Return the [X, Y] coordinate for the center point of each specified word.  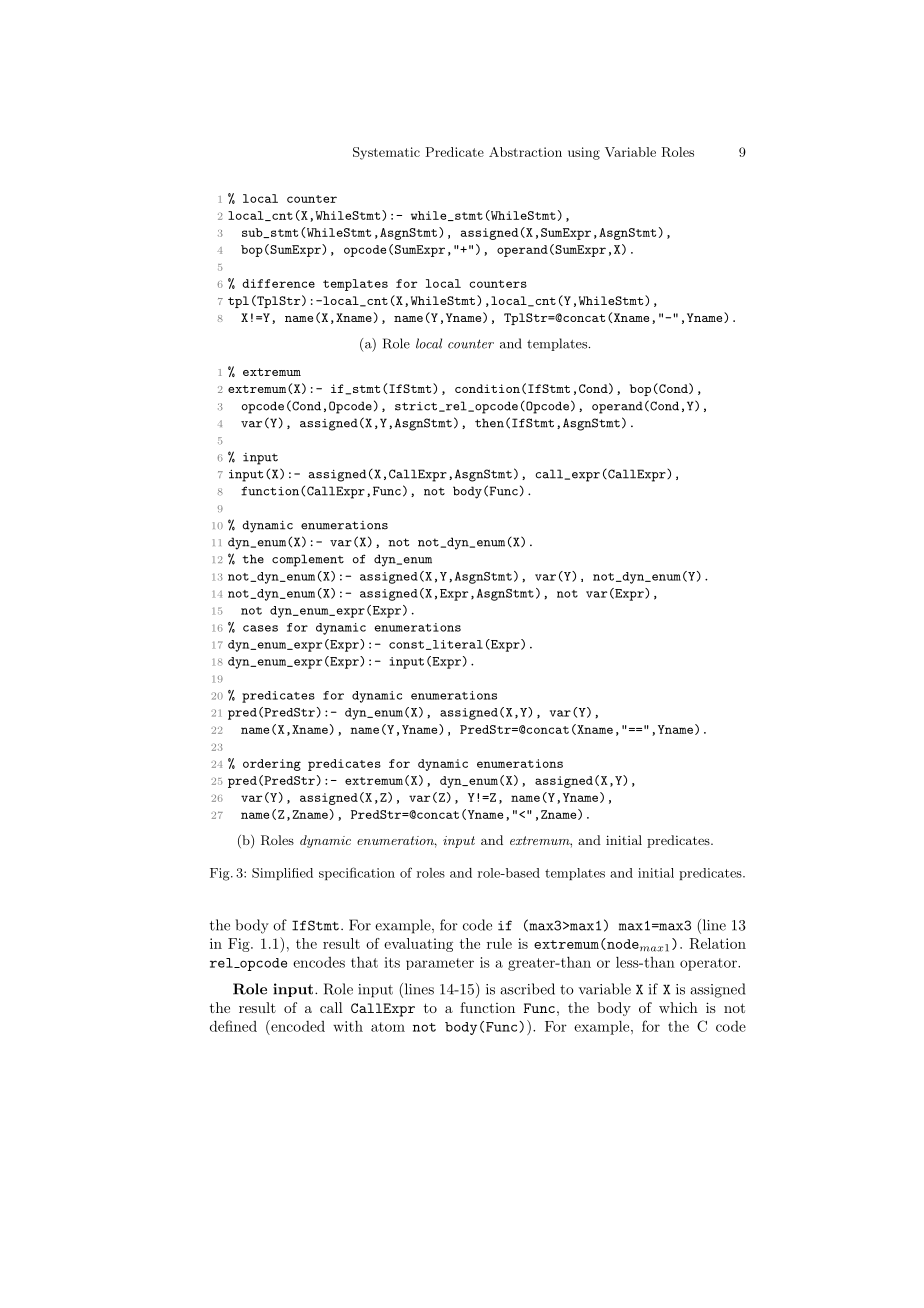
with [348, 1026]
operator [709, 964]
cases [260, 628]
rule [499, 943]
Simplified [282, 874]
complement [308, 560]
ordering [272, 765]
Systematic [386, 153]
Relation [717, 943]
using [584, 153]
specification [357, 873]
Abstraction [525, 152]
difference [278, 283]
